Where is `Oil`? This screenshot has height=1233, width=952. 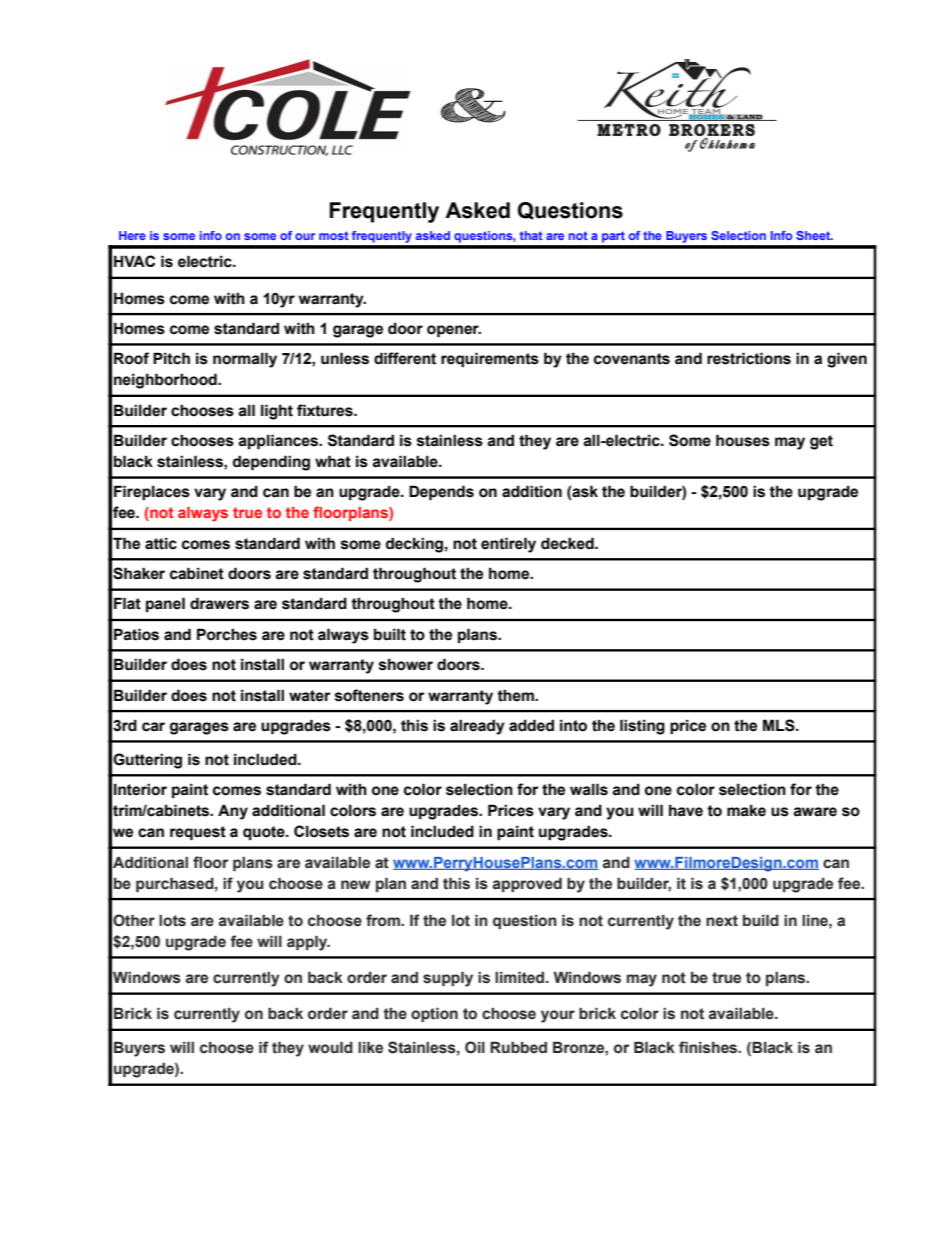 Oil is located at coordinates (475, 1047).
